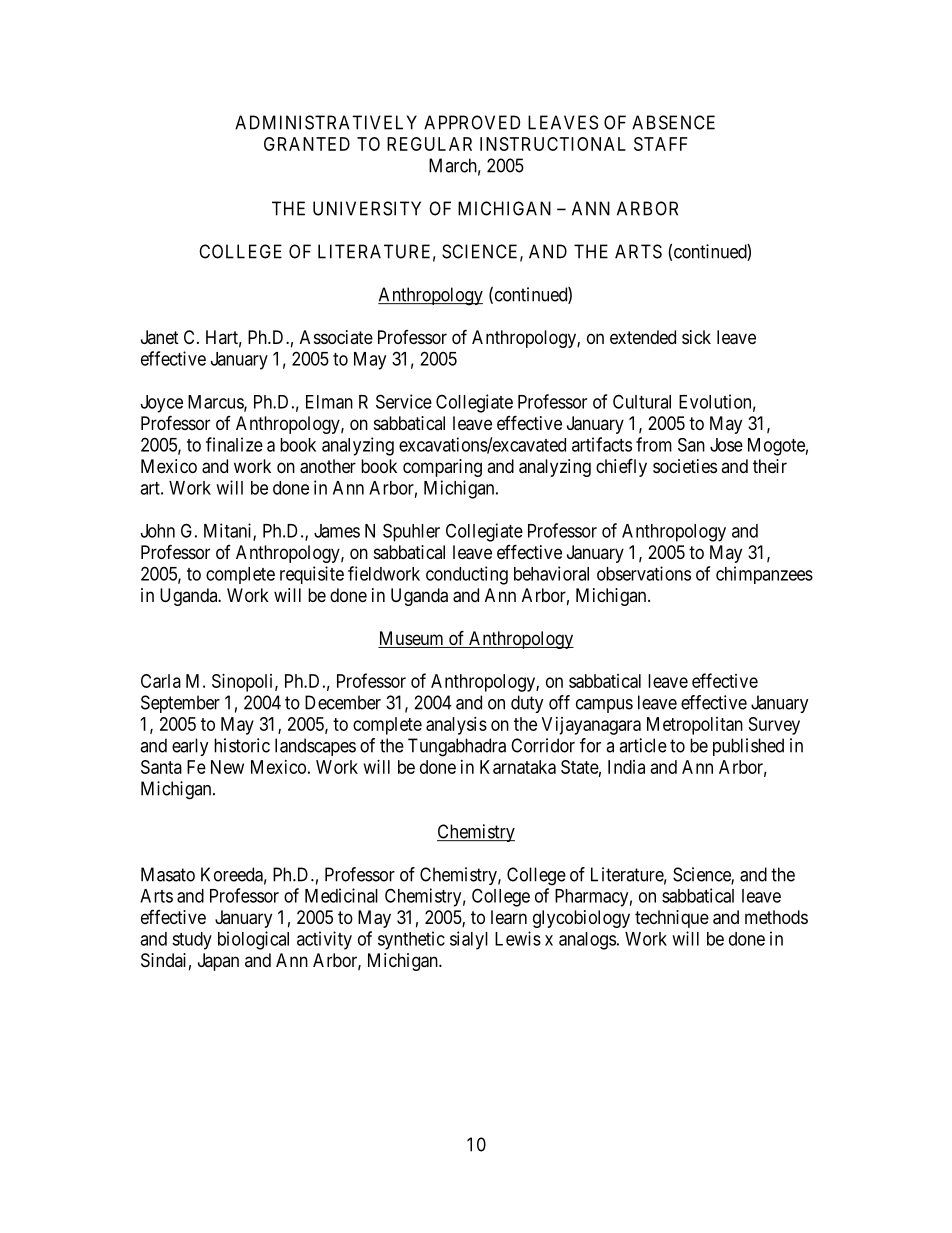 Image resolution: width=952 pixels, height=1233 pixels. What do you see at coordinates (695, 726) in the page?
I see `Metropolitan` at bounding box center [695, 726].
